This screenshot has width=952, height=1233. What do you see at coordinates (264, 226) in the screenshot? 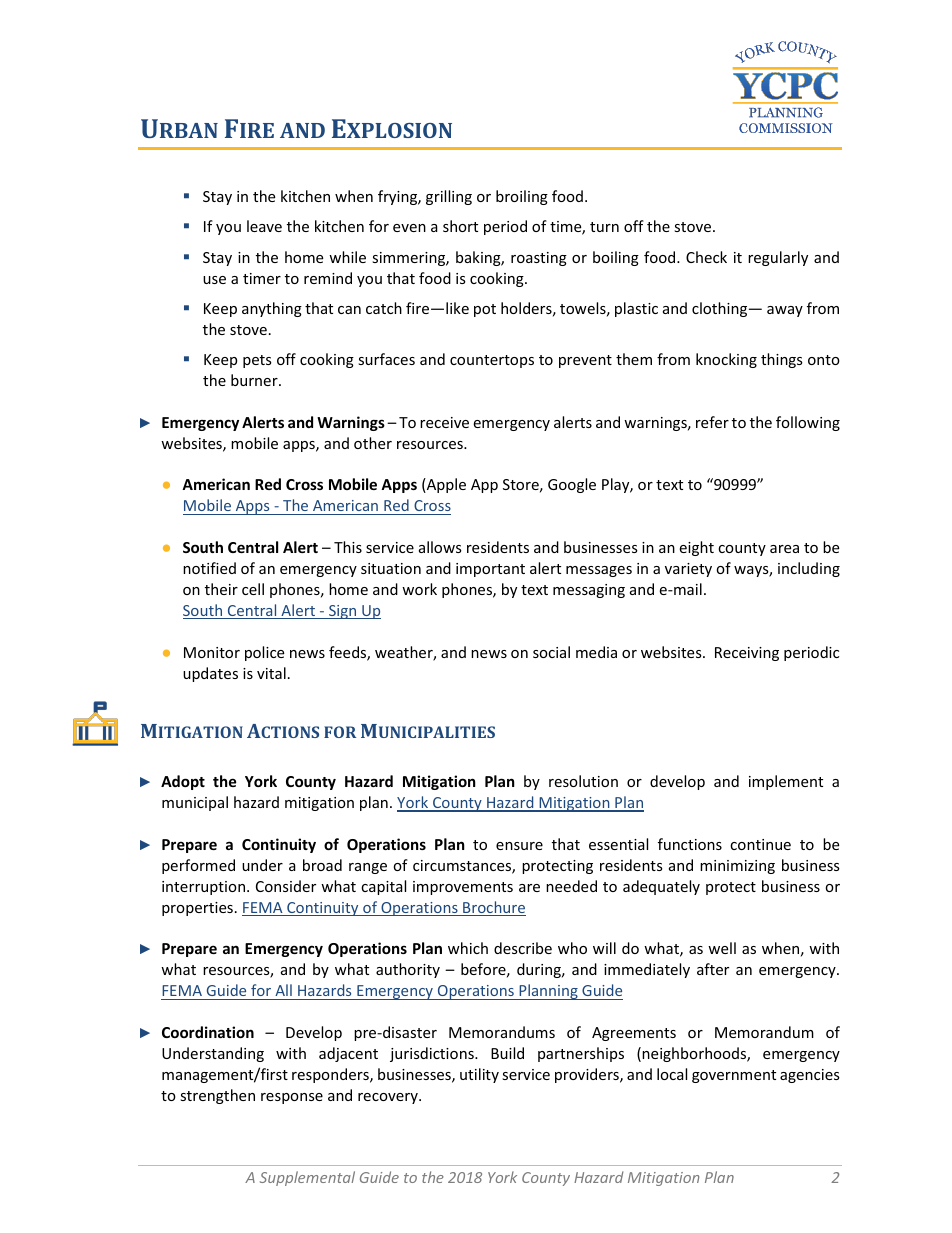
I see `leave` at bounding box center [264, 226].
